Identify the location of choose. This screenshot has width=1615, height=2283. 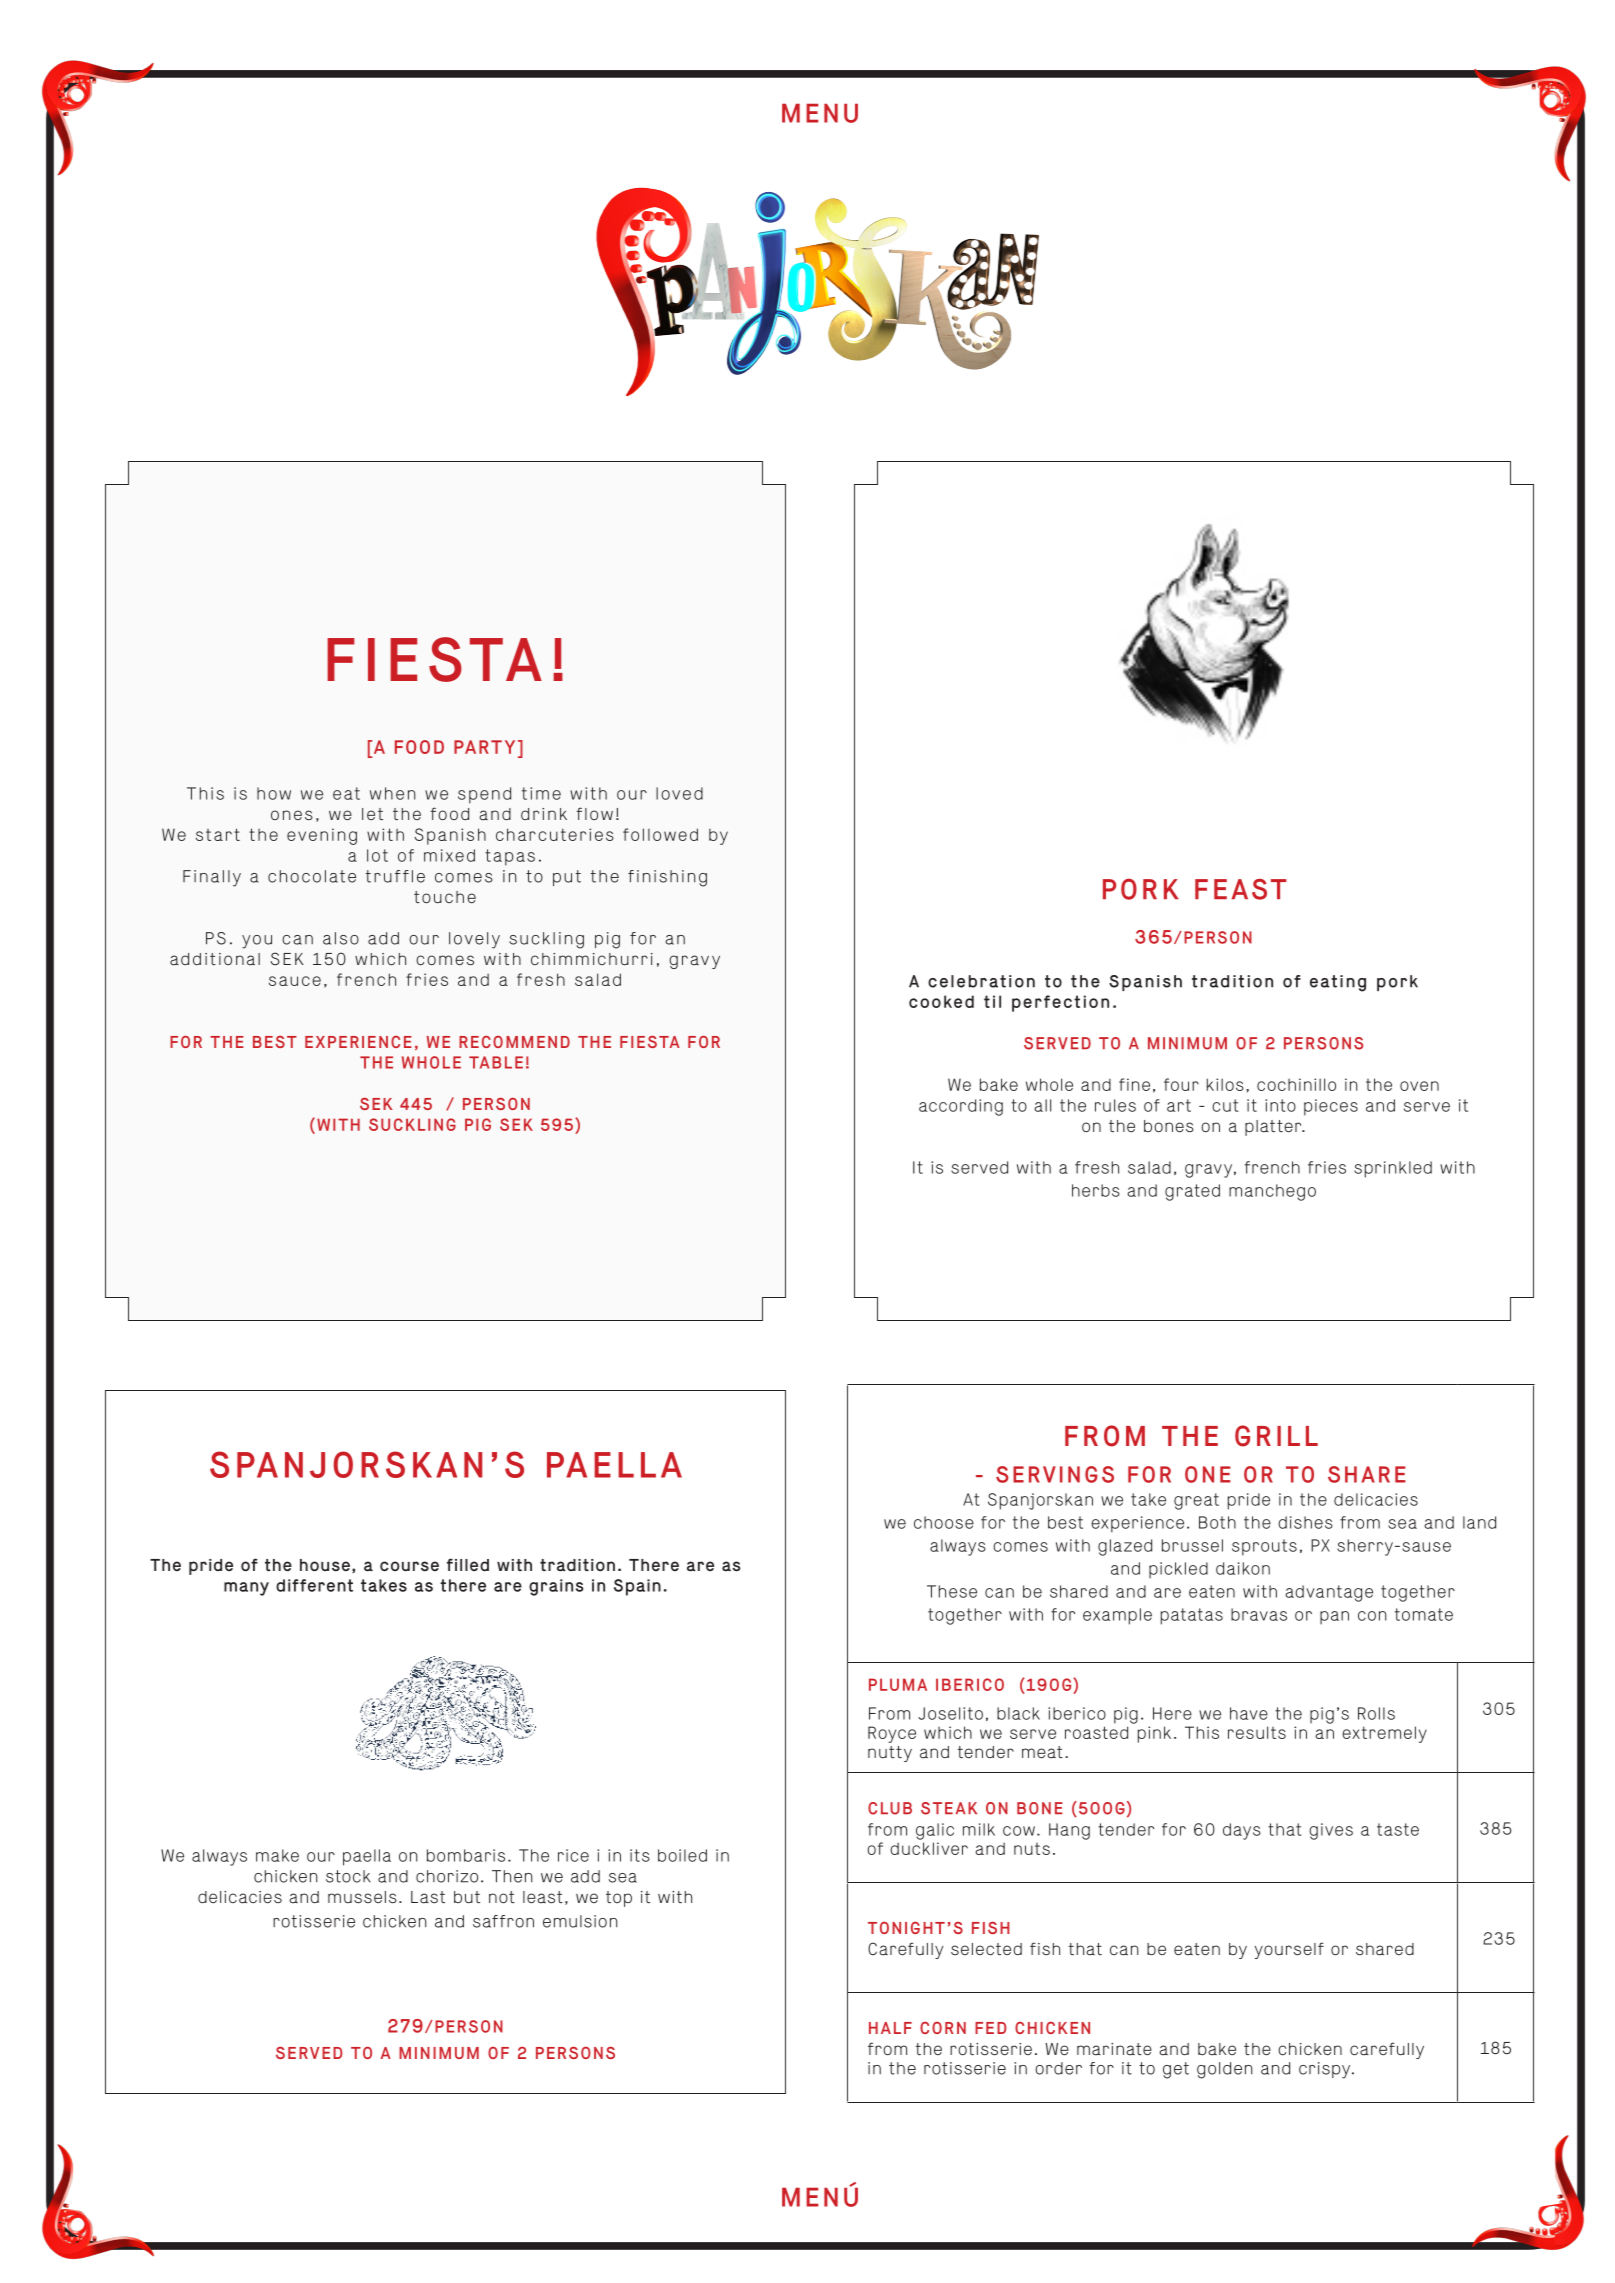
(944, 1522).
